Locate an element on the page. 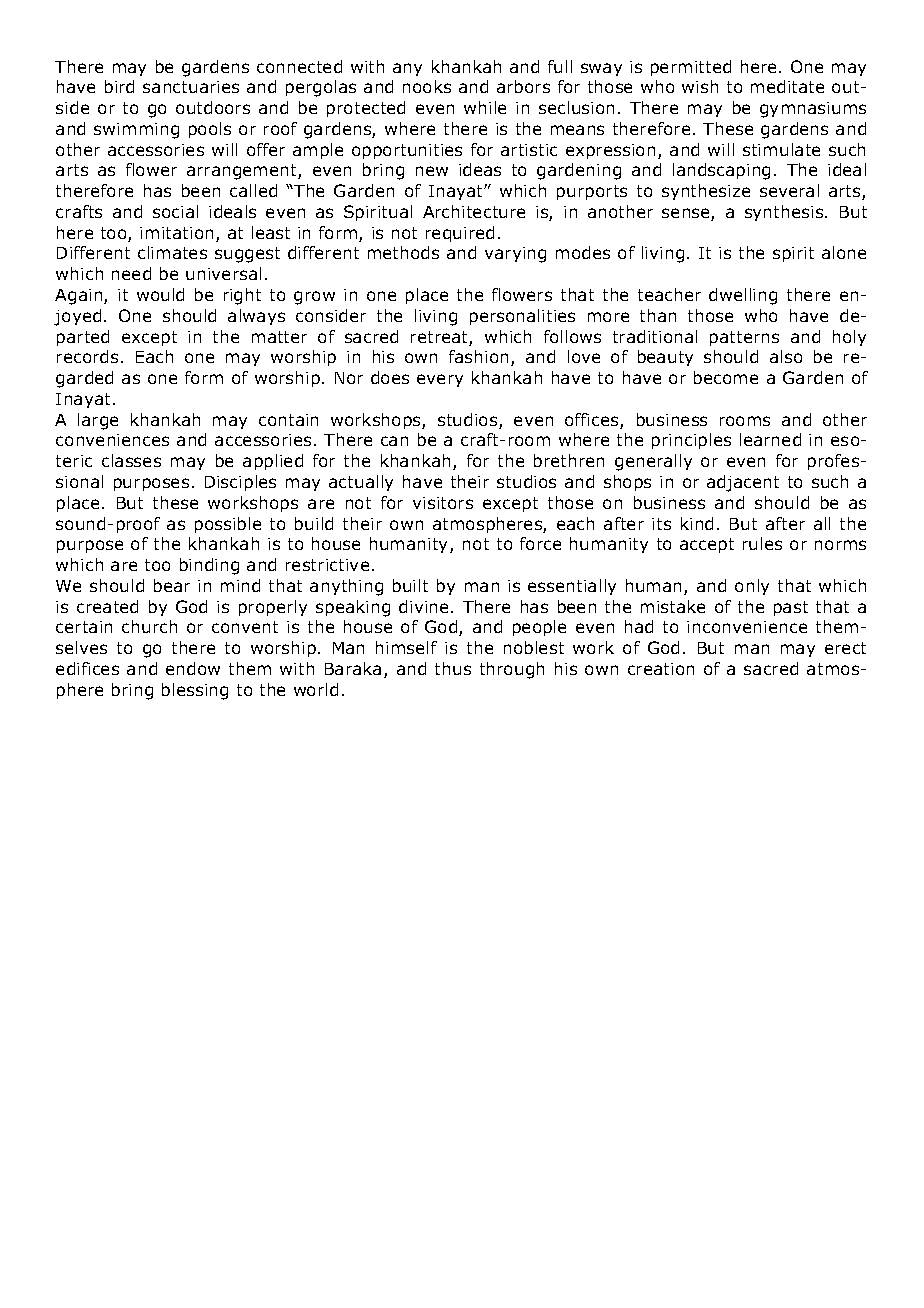  become is located at coordinates (726, 377).
